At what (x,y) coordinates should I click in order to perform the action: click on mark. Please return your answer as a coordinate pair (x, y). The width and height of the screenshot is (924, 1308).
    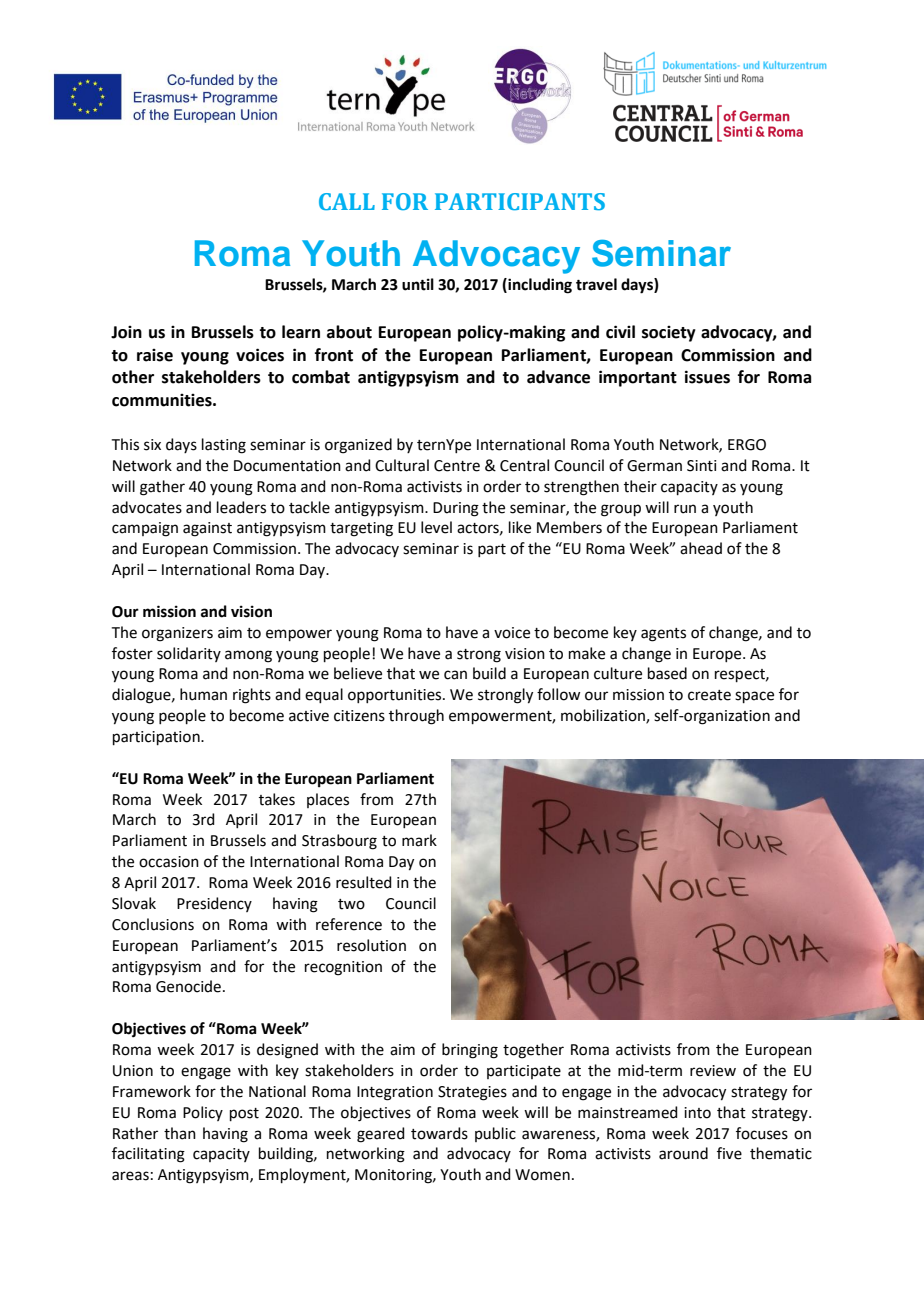
    Looking at the image, I should click on (419, 840).
